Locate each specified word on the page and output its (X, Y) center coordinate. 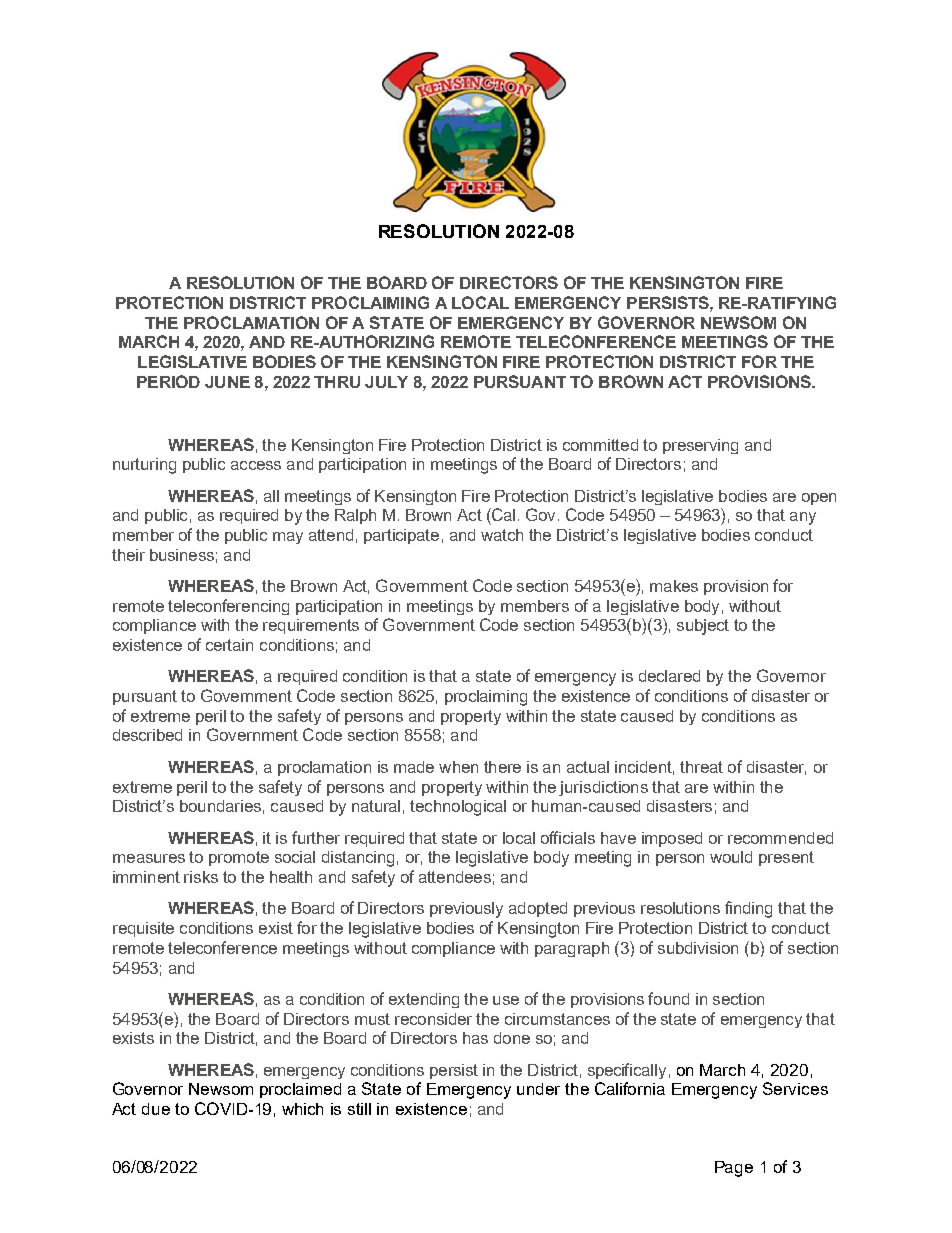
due (156, 1109)
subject (703, 627)
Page (734, 1169)
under (538, 1089)
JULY (386, 382)
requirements (311, 626)
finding (748, 909)
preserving (700, 446)
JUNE (227, 382)
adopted (538, 909)
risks (201, 877)
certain (229, 645)
